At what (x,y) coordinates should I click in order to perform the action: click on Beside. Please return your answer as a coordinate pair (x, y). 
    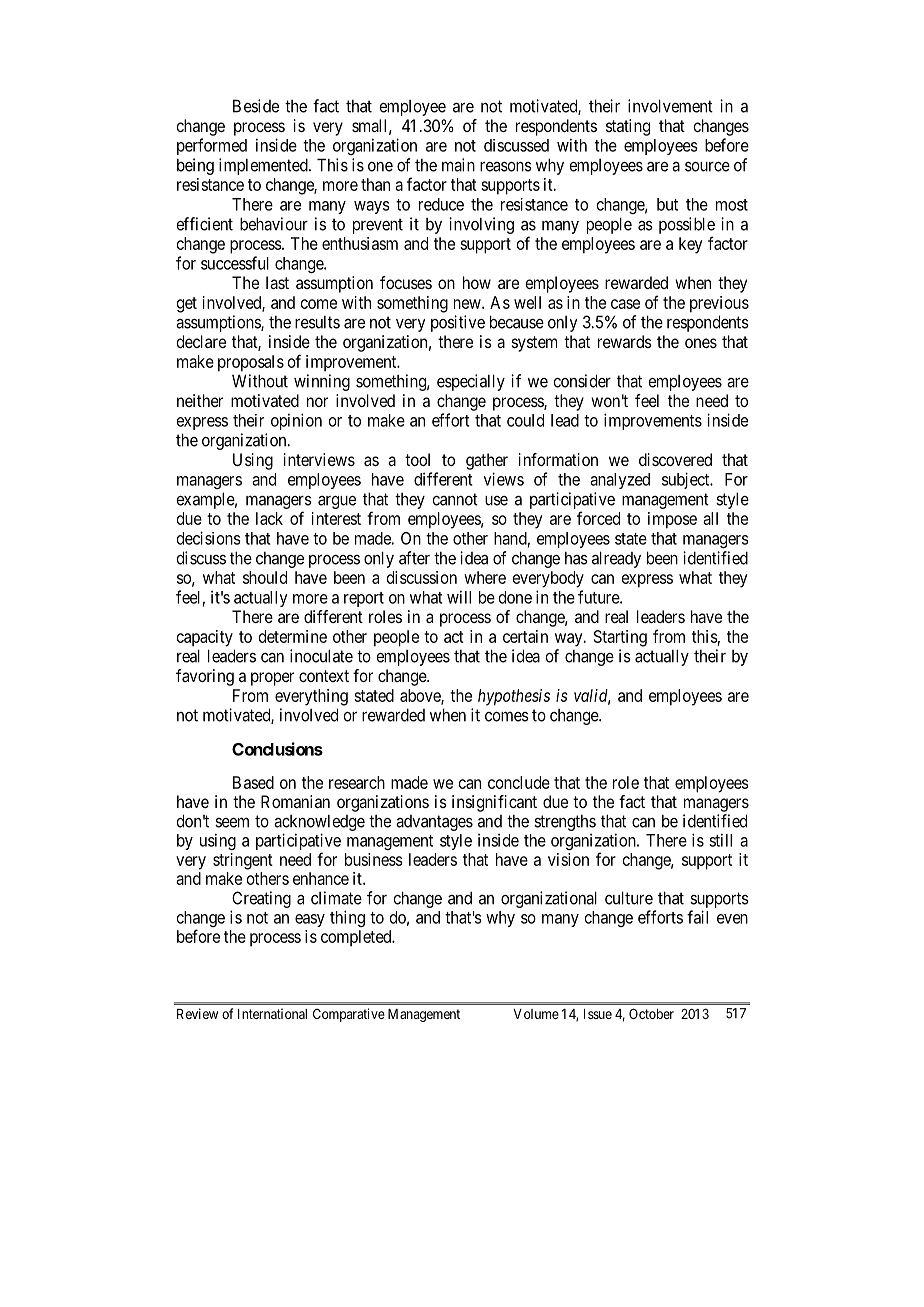
    Looking at the image, I should click on (256, 106).
